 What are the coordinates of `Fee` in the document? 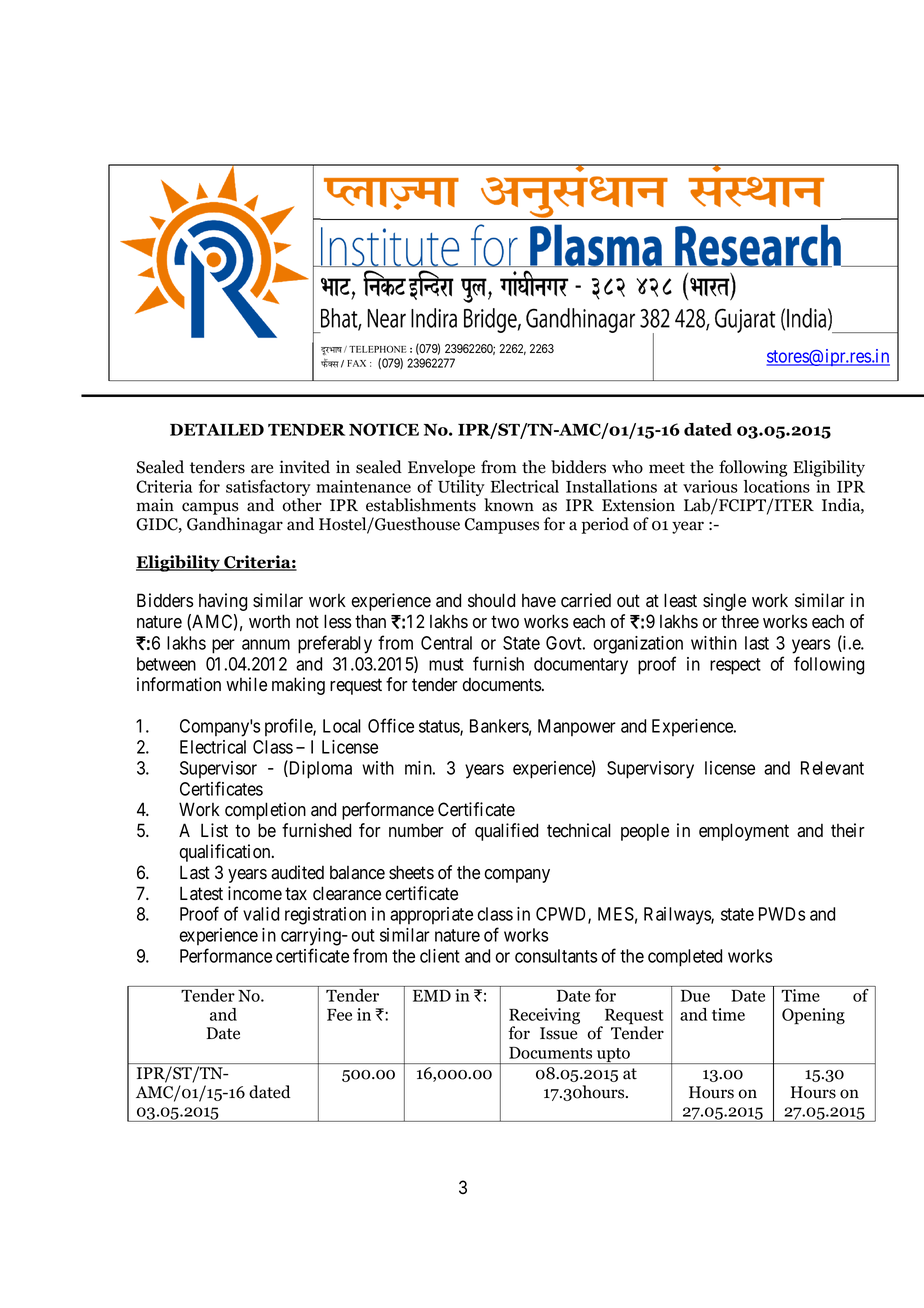 It's located at (339, 1015).
